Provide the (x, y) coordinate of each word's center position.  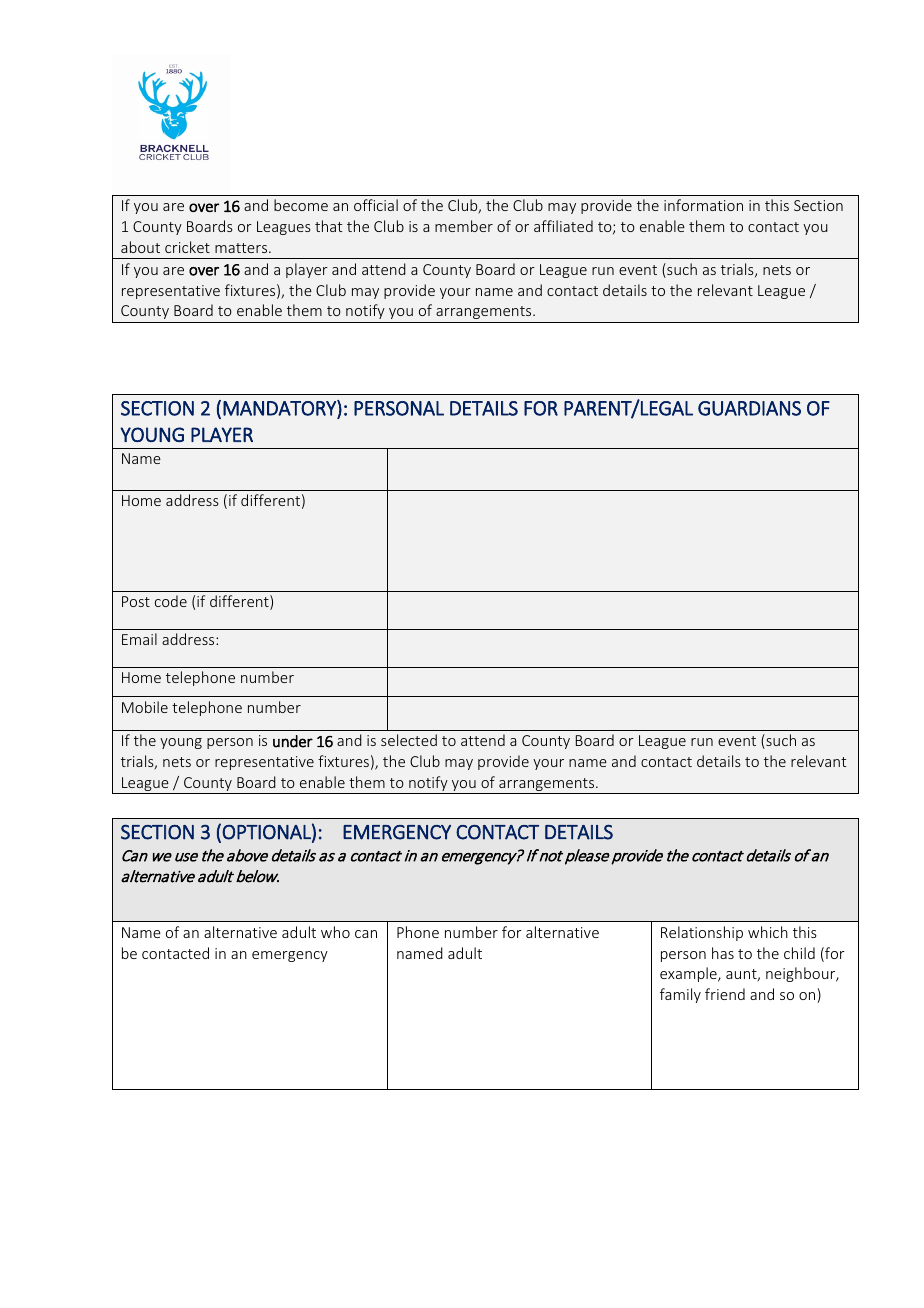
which (768, 932)
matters (242, 248)
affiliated (563, 226)
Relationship (702, 933)
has (723, 953)
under (293, 741)
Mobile (145, 707)
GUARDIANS (749, 408)
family (680, 995)
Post (136, 601)
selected (409, 740)
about (140, 247)
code (171, 601)
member (464, 226)
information (703, 205)
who (335, 932)
